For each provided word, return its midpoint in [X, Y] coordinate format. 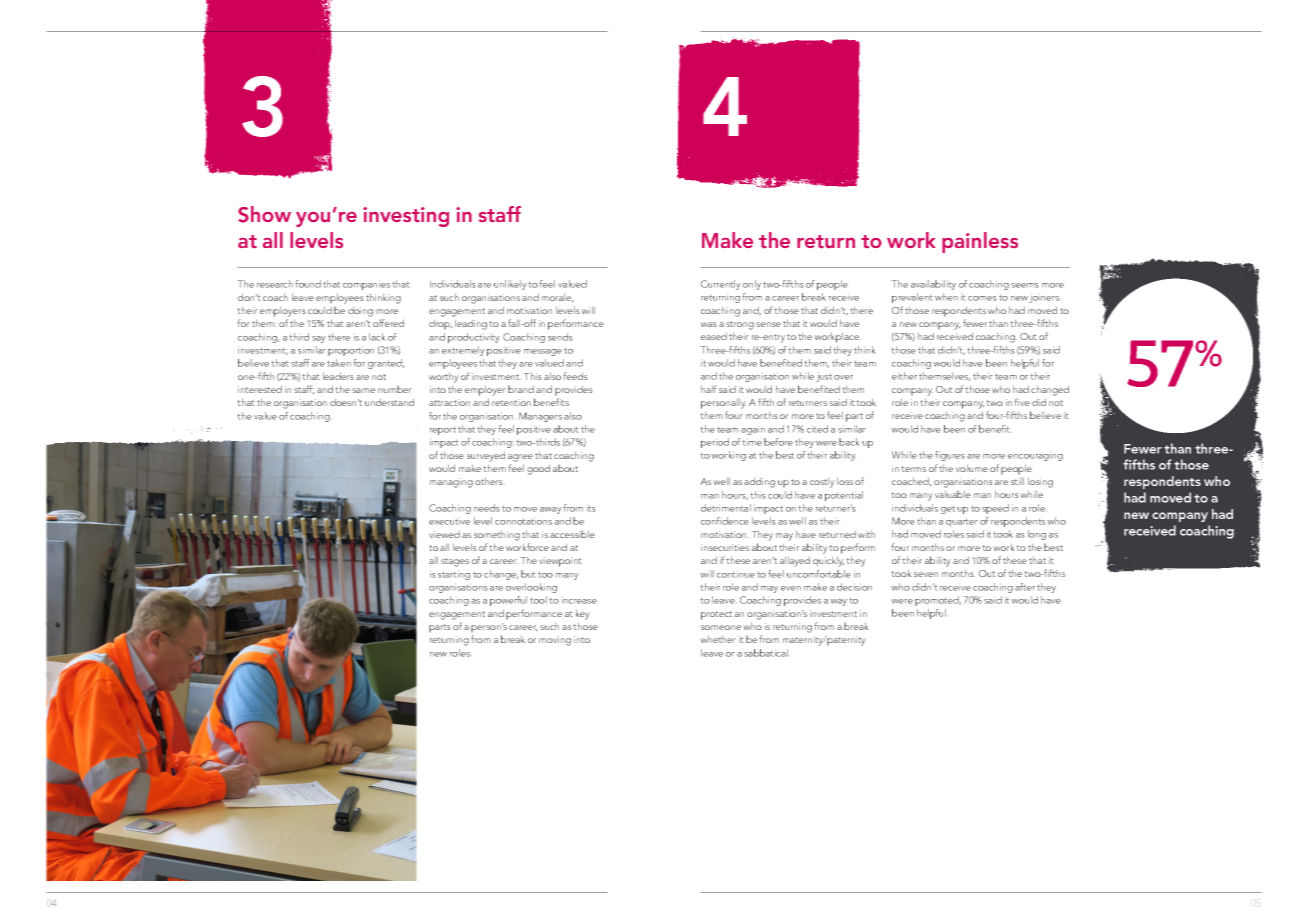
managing [451, 483]
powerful [508, 601]
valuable [953, 494]
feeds [575, 376]
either [904, 376]
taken [339, 363]
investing [406, 217]
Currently [721, 285]
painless [980, 242]
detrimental [726, 508]
